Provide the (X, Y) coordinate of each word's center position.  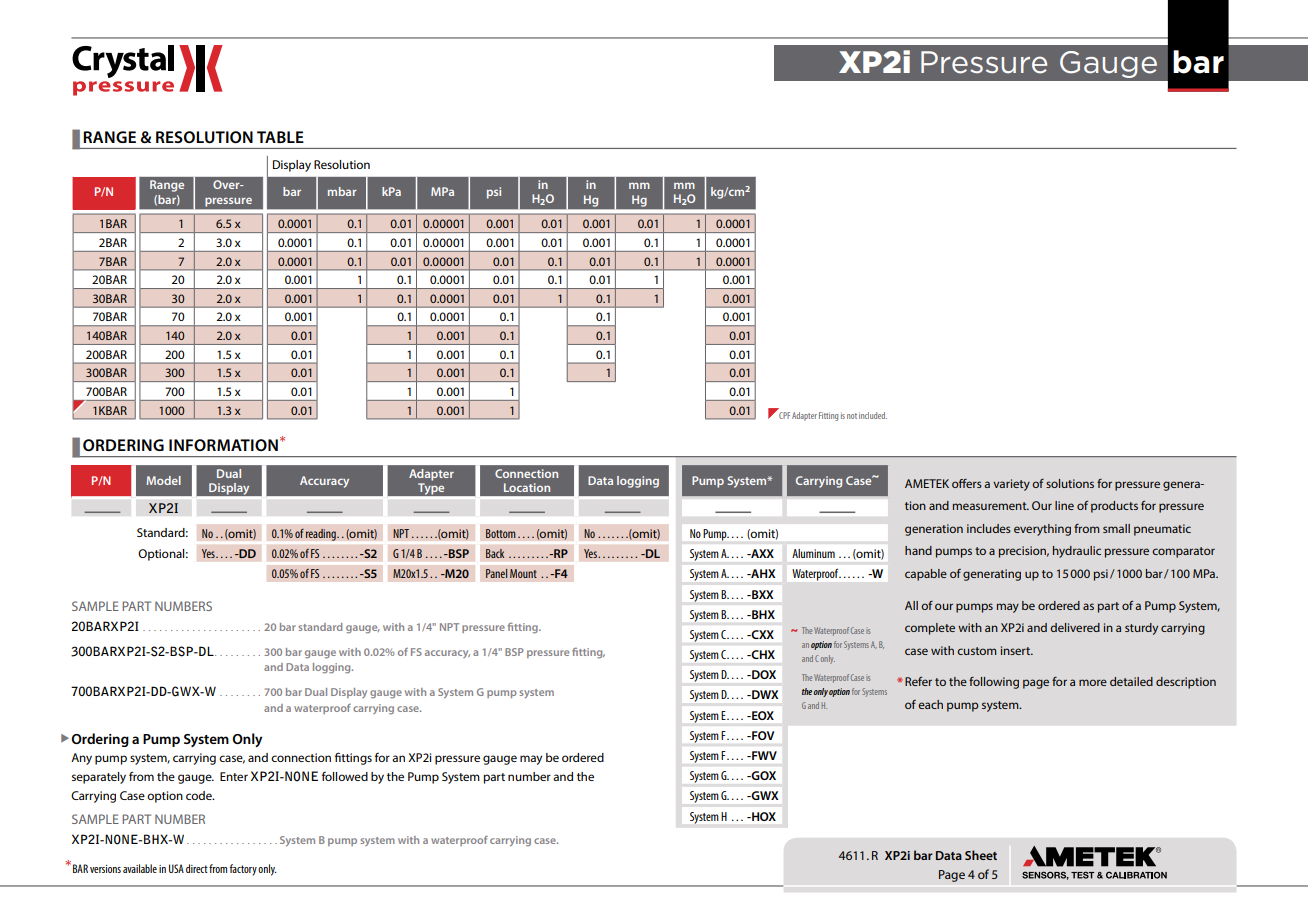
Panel (496, 573)
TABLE (280, 137)
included (873, 415)
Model (163, 480)
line (1064, 505)
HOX (763, 816)
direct (197, 868)
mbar (342, 191)
